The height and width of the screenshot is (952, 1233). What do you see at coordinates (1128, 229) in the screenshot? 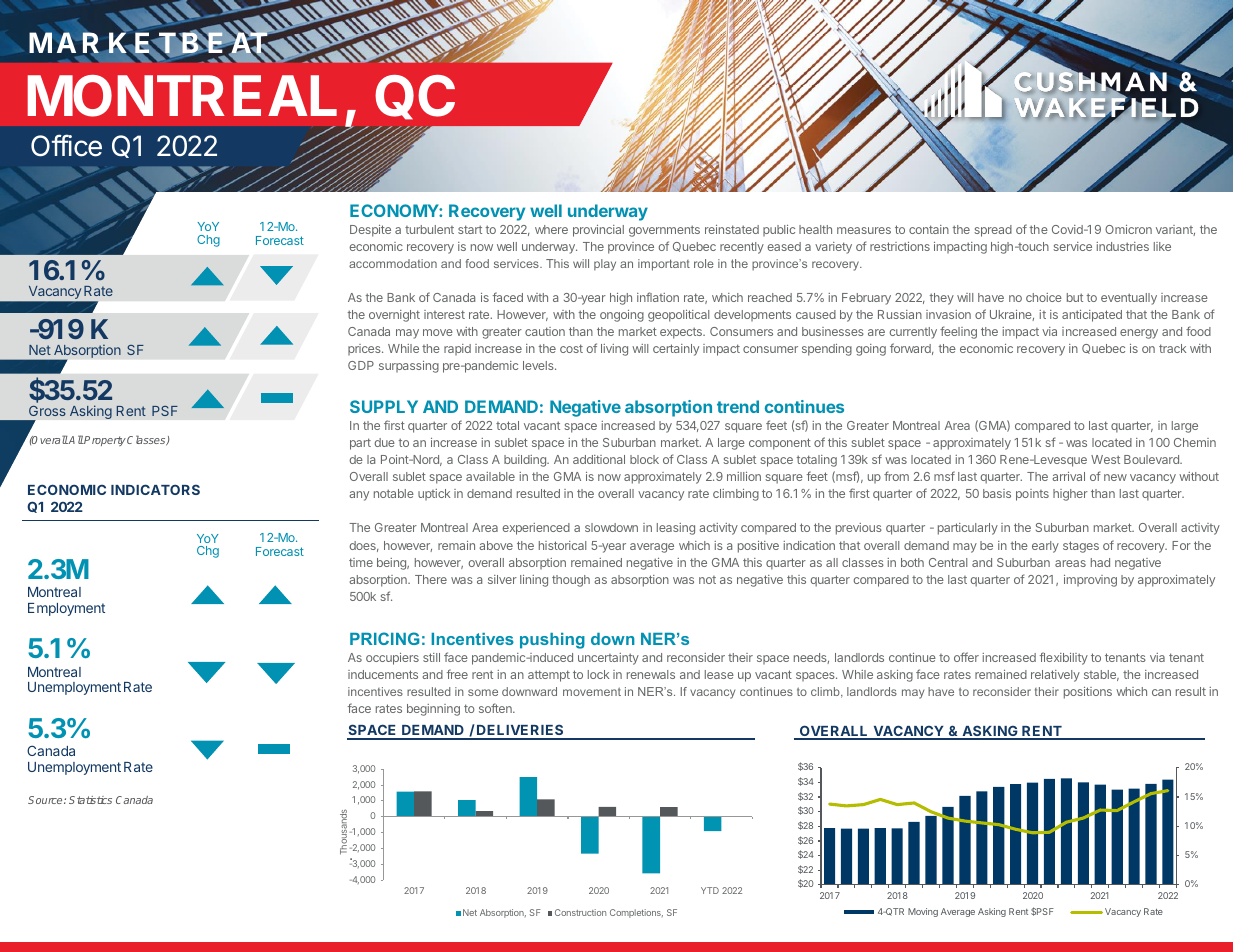
I see `Omicron` at bounding box center [1128, 229].
